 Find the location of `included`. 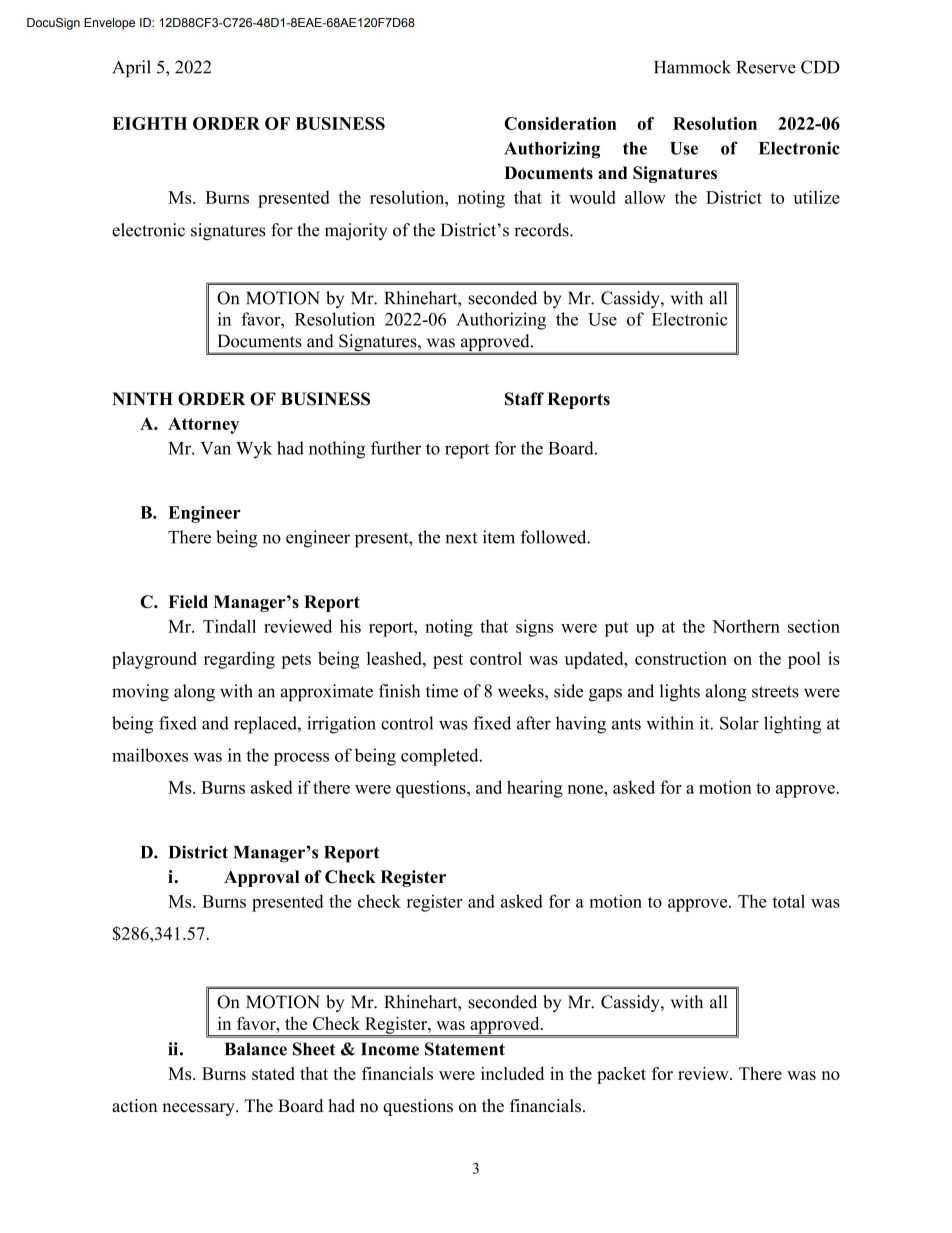

included is located at coordinates (512, 1073).
